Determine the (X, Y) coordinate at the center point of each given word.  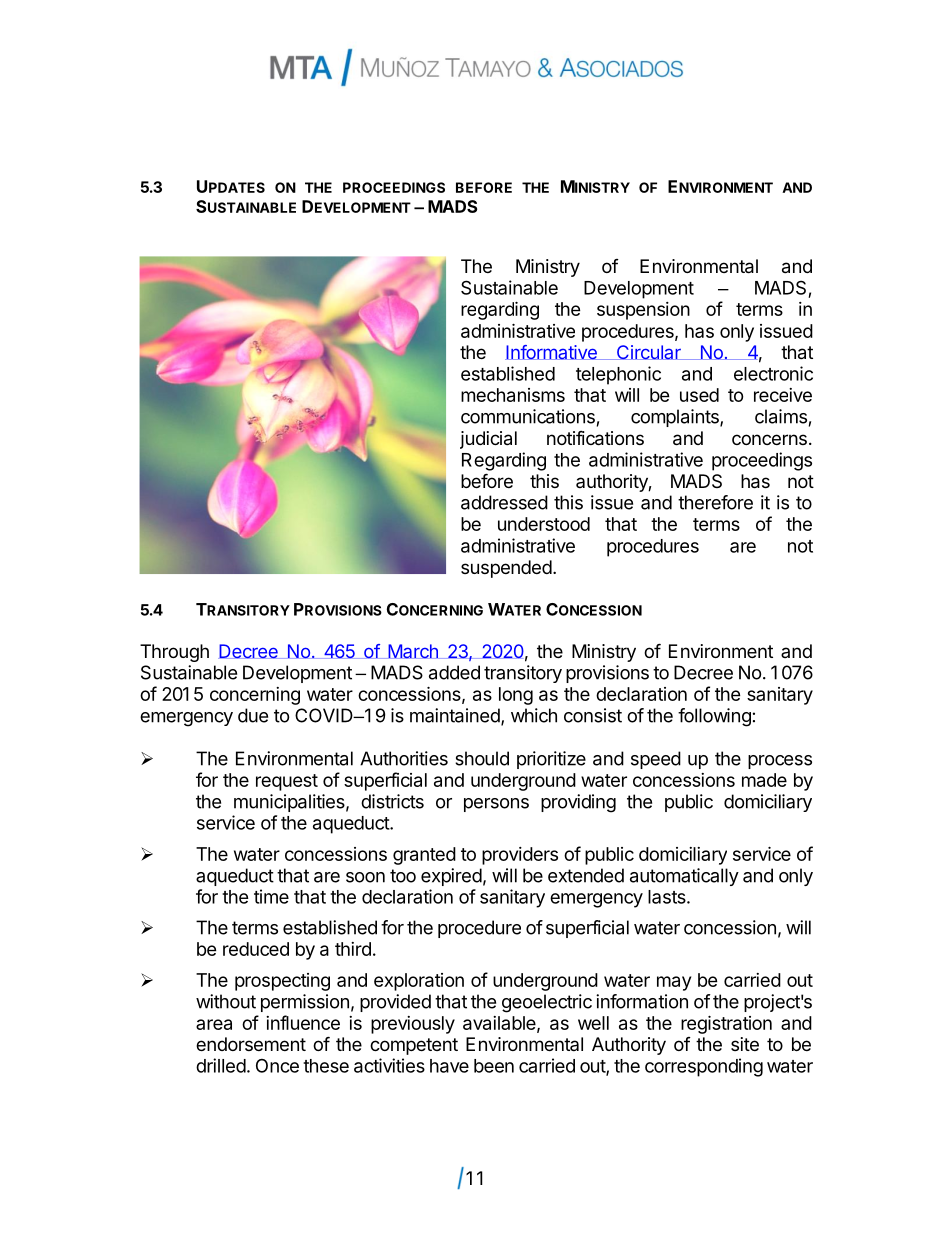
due (253, 715)
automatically (684, 877)
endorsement (251, 1044)
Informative (552, 352)
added (454, 672)
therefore (715, 502)
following (714, 717)
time (271, 896)
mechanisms (513, 395)
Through (174, 653)
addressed (504, 502)
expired (451, 877)
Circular (648, 352)
